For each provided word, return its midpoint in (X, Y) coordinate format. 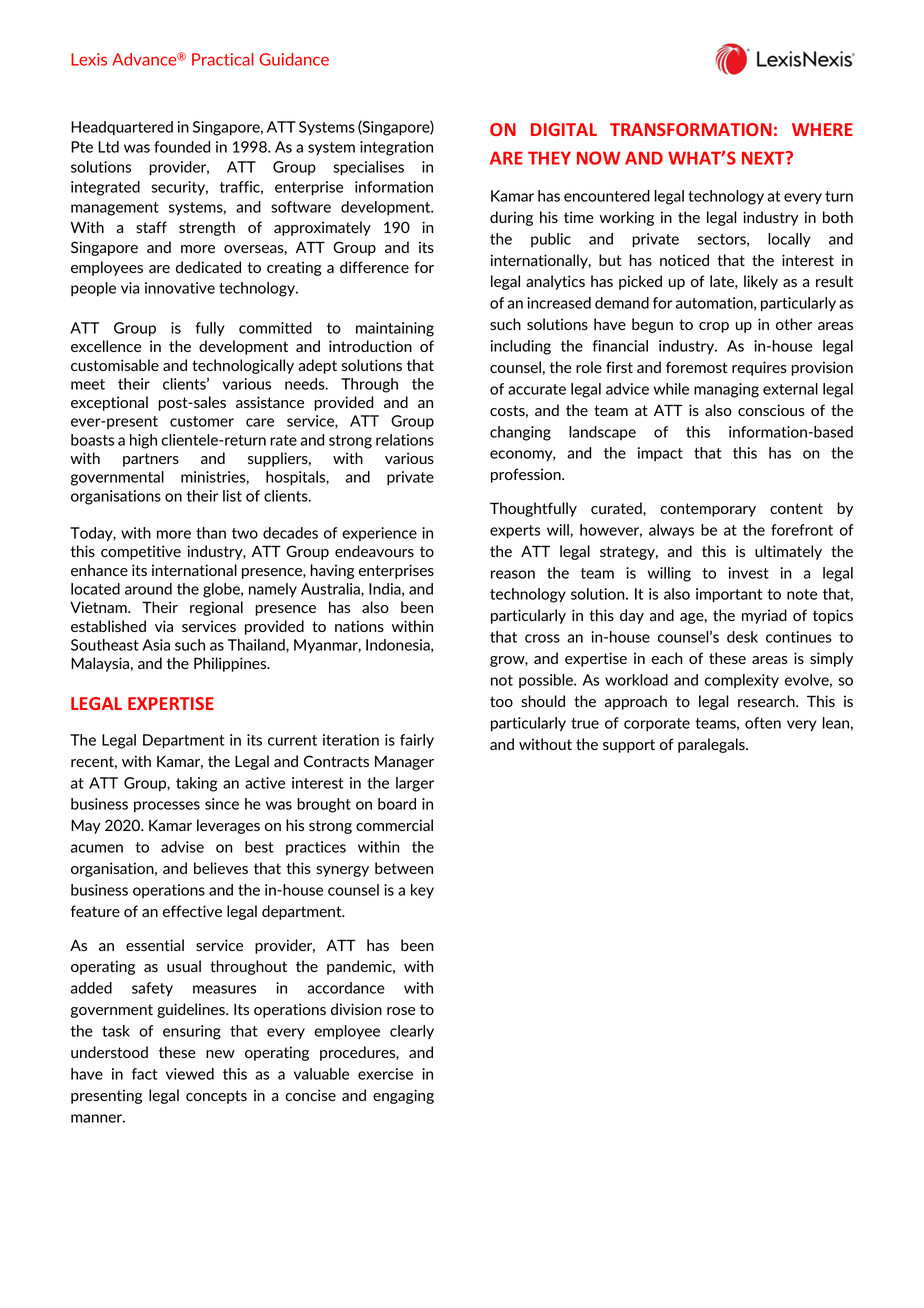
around (148, 589)
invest (749, 573)
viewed (190, 1074)
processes (167, 806)
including (521, 347)
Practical (223, 59)
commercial (394, 825)
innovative (180, 288)
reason (513, 574)
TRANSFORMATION (691, 129)
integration (396, 148)
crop (714, 327)
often (763, 723)
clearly (412, 1032)
